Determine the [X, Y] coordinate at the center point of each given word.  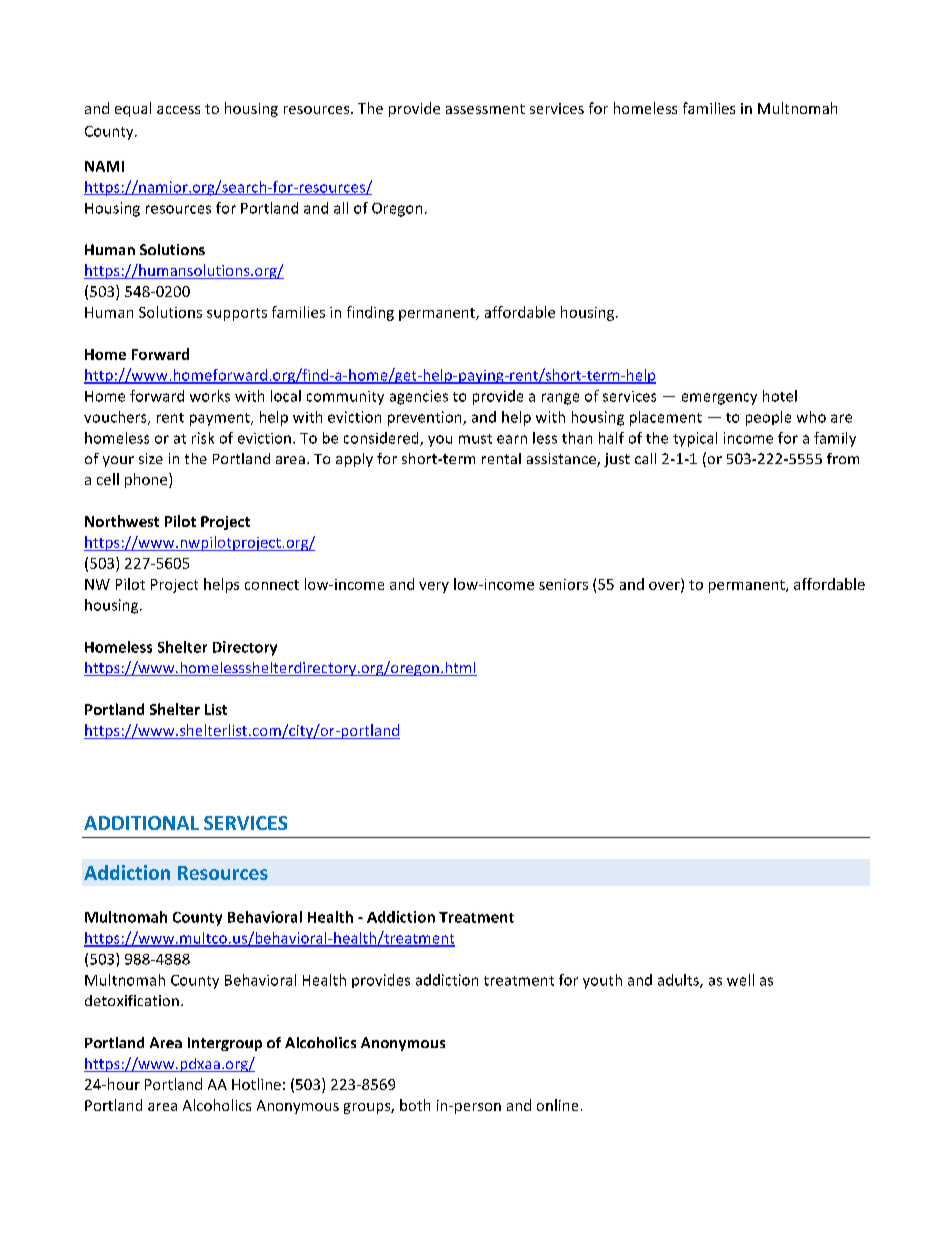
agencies [419, 397]
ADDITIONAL [141, 823]
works [210, 396]
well [740, 980]
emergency [719, 399]
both [415, 1105]
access [178, 110]
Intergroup [225, 1044]
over [665, 587]
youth [602, 981]
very [434, 587]
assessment [485, 109]
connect [272, 585]
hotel [780, 396]
